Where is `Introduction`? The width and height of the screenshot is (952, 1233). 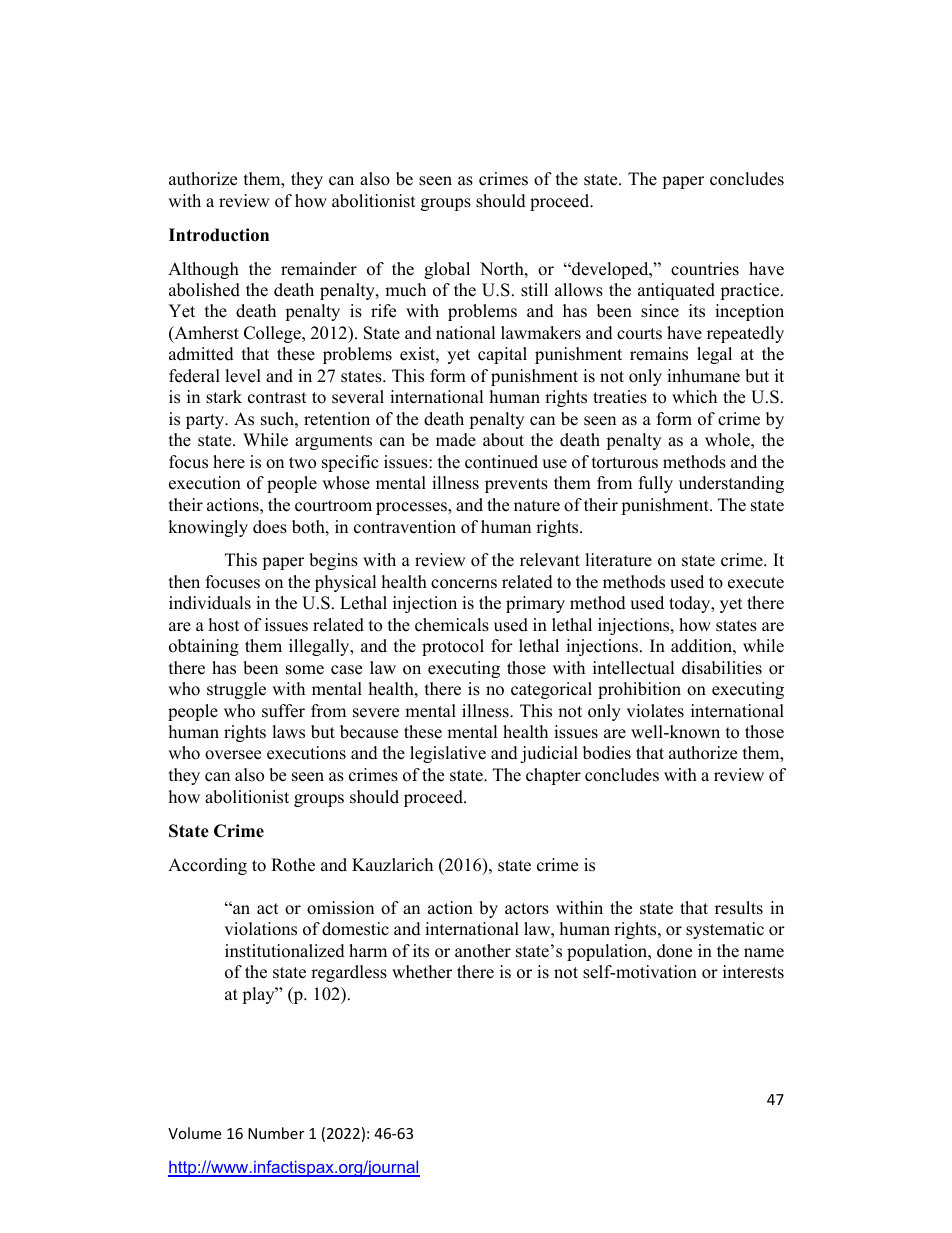 Introduction is located at coordinates (219, 235).
